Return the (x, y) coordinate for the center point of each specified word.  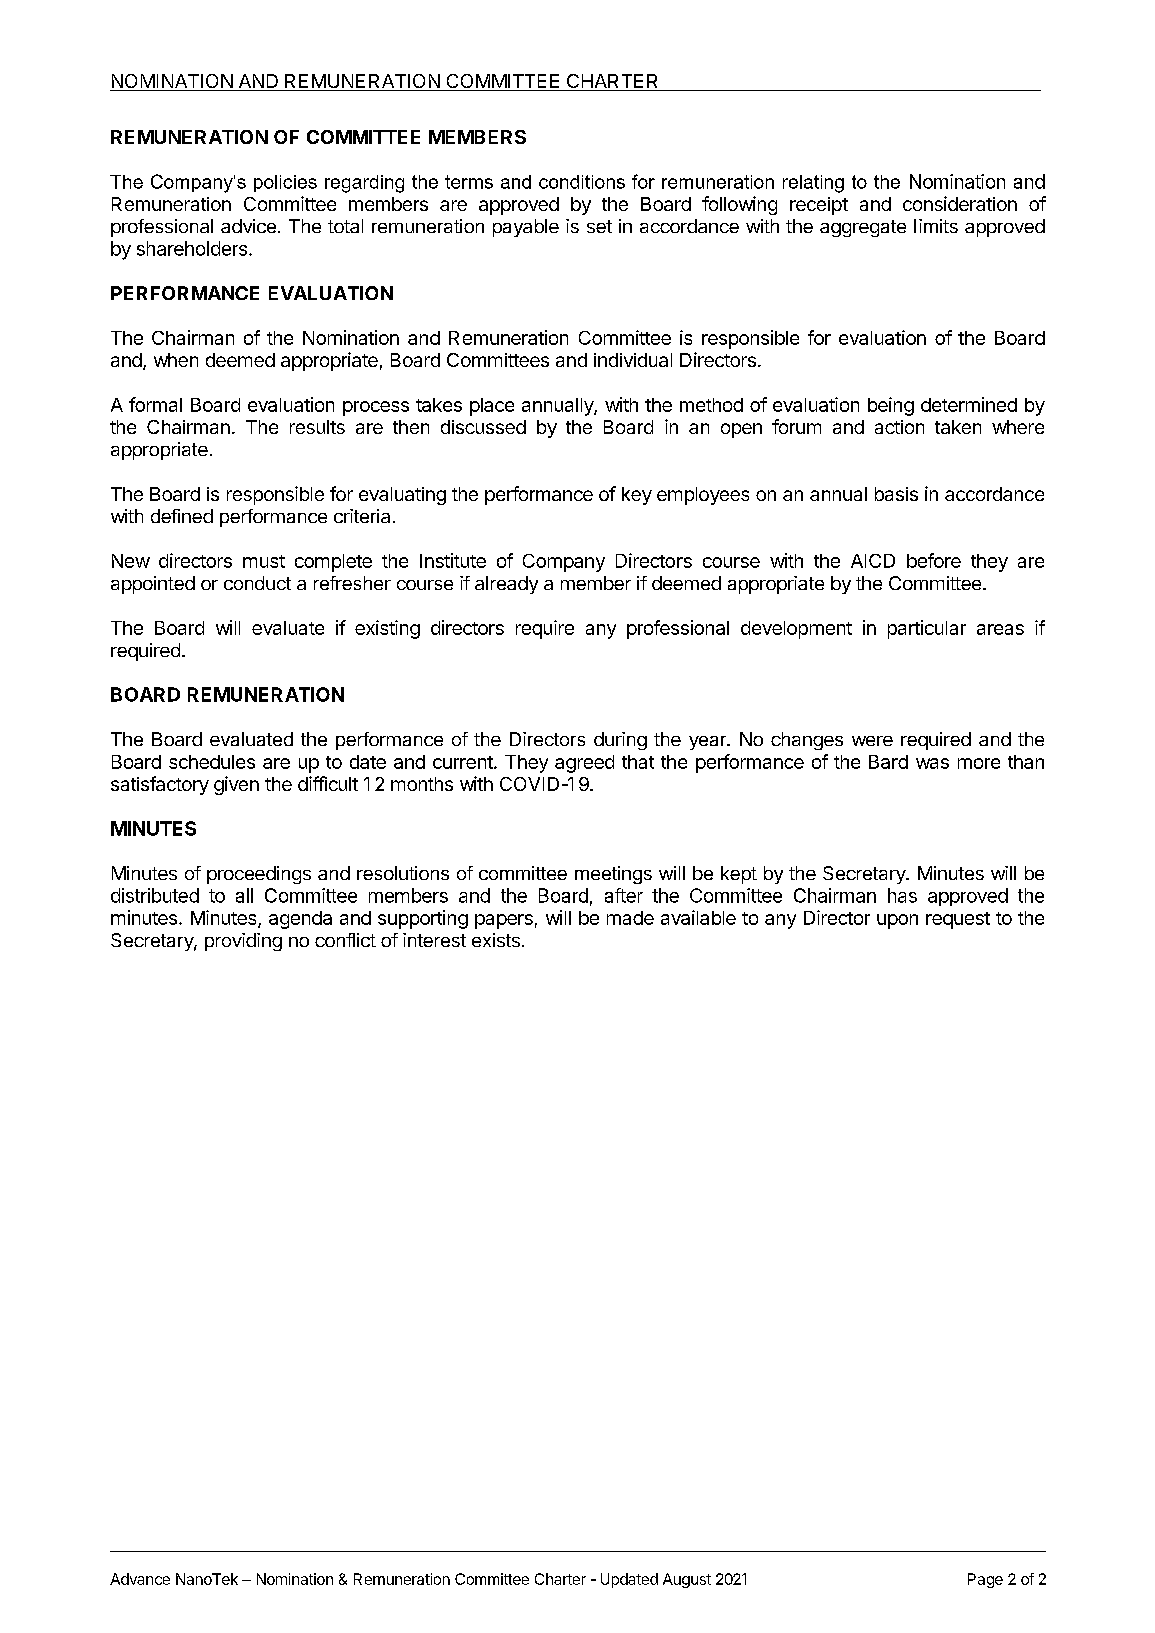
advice (248, 226)
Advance (140, 1579)
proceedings (259, 875)
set (599, 226)
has (902, 895)
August (687, 1580)
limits (936, 226)
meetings (613, 875)
